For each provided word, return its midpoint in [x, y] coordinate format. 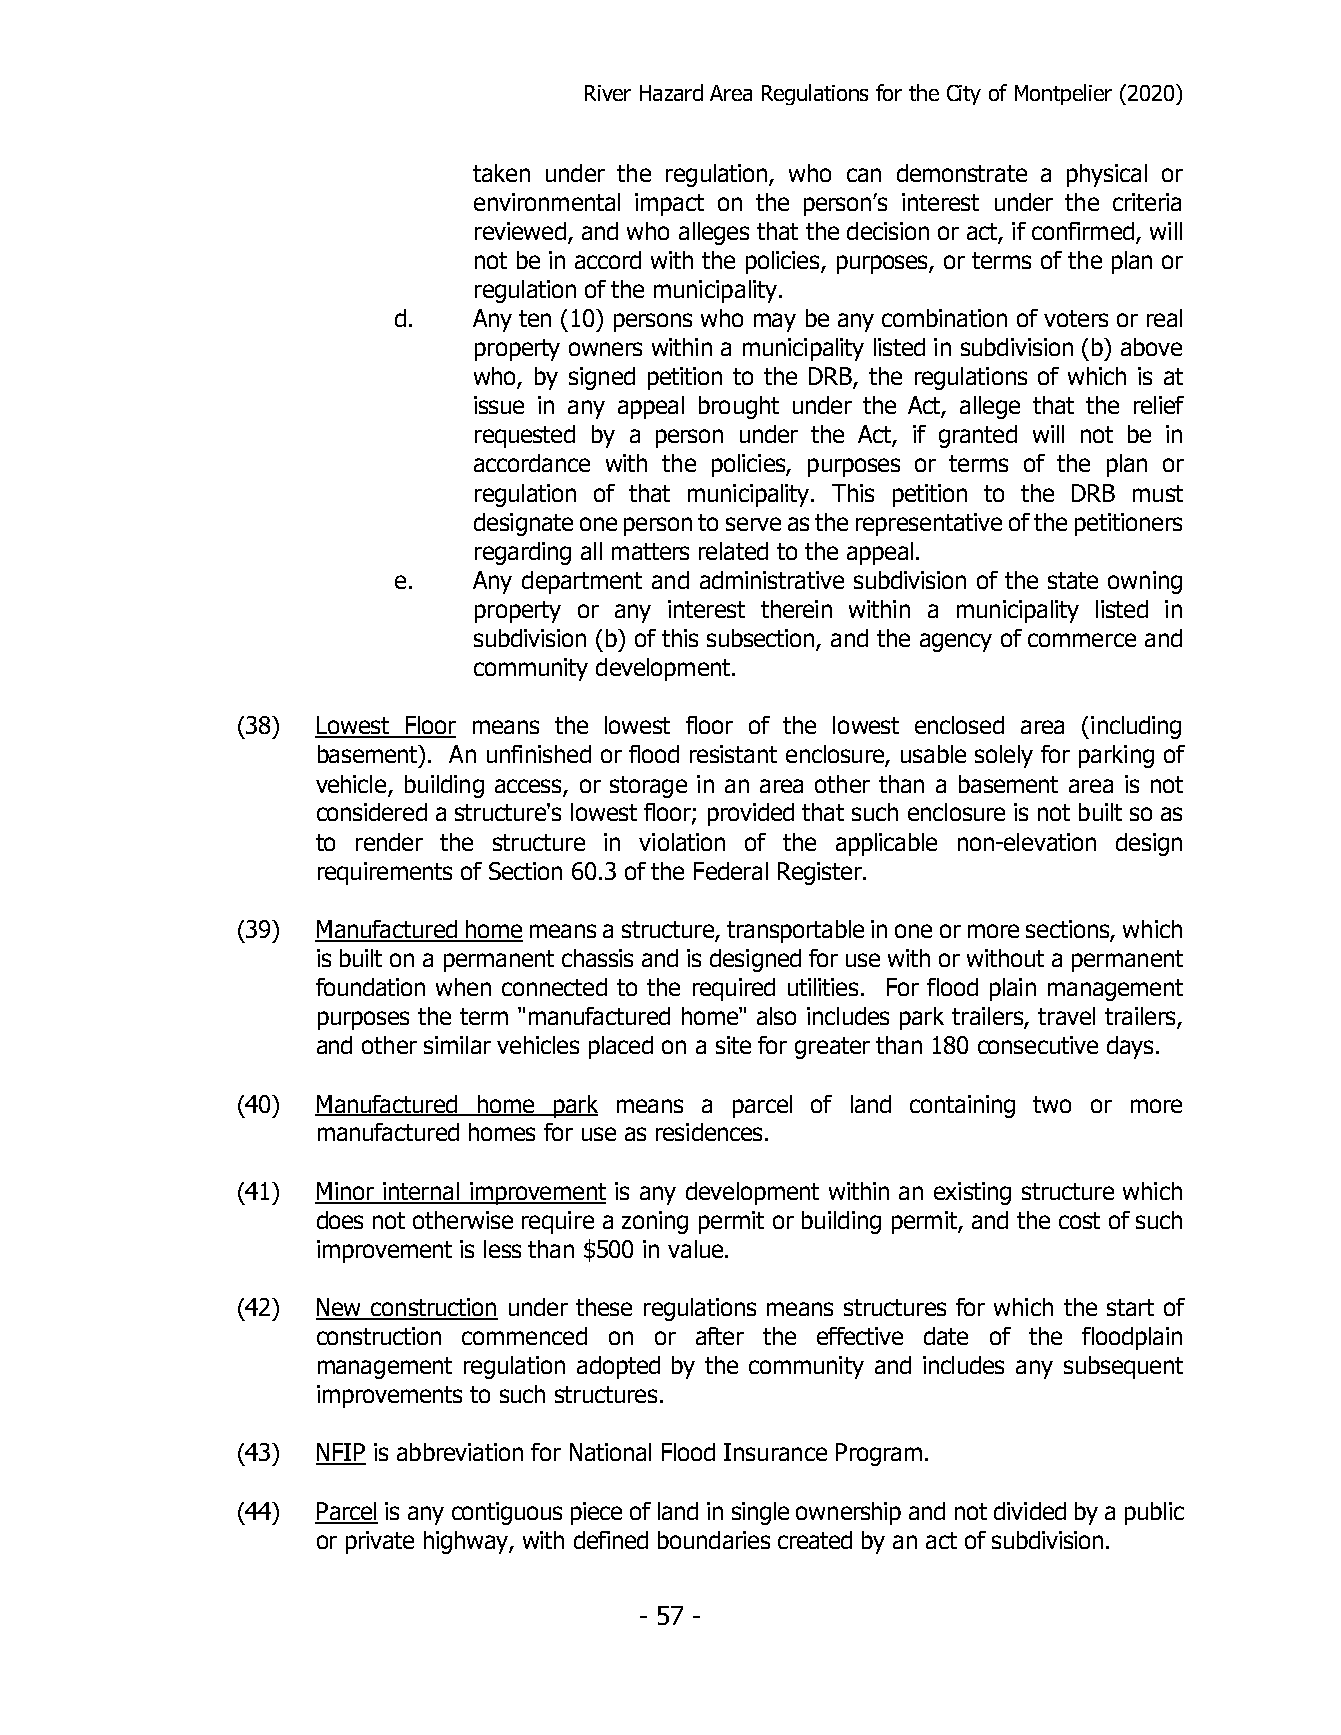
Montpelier [1063, 94]
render [389, 842]
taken [501, 173]
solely [1004, 756]
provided [751, 814]
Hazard [671, 92]
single [760, 1513]
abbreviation [460, 1452]
